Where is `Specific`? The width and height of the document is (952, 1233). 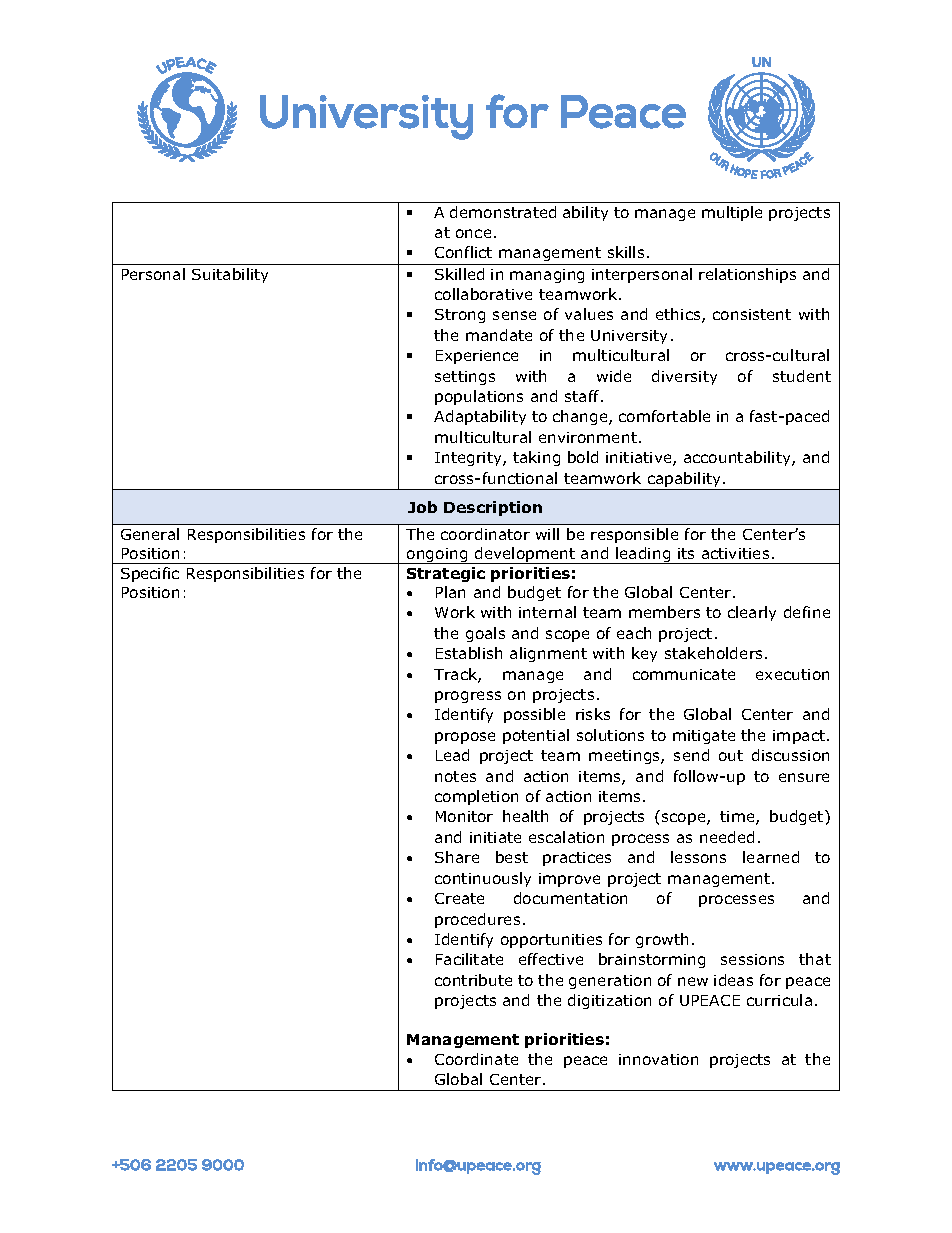
Specific is located at coordinates (150, 574).
